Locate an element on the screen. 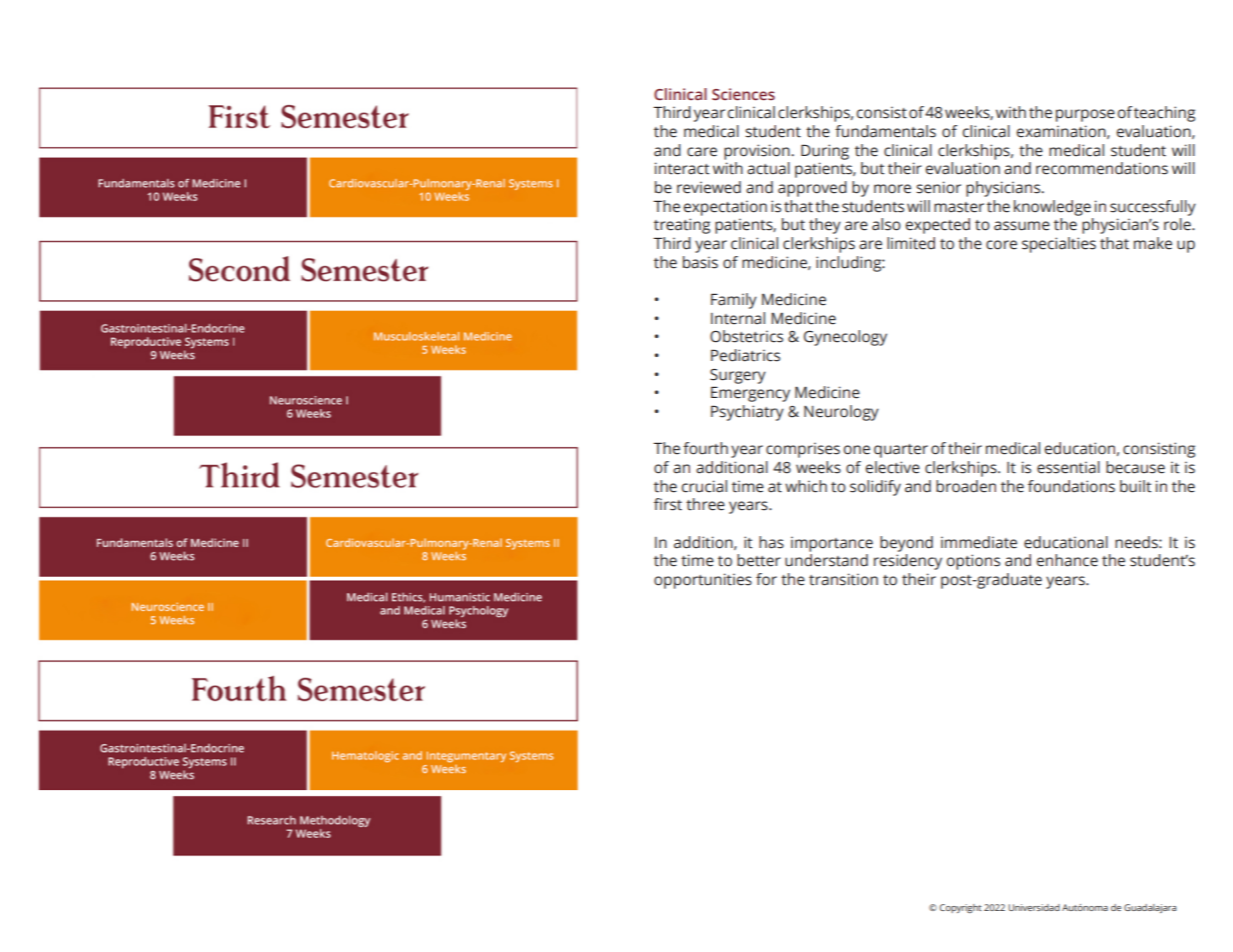  Universidad is located at coordinates (1034, 907).
